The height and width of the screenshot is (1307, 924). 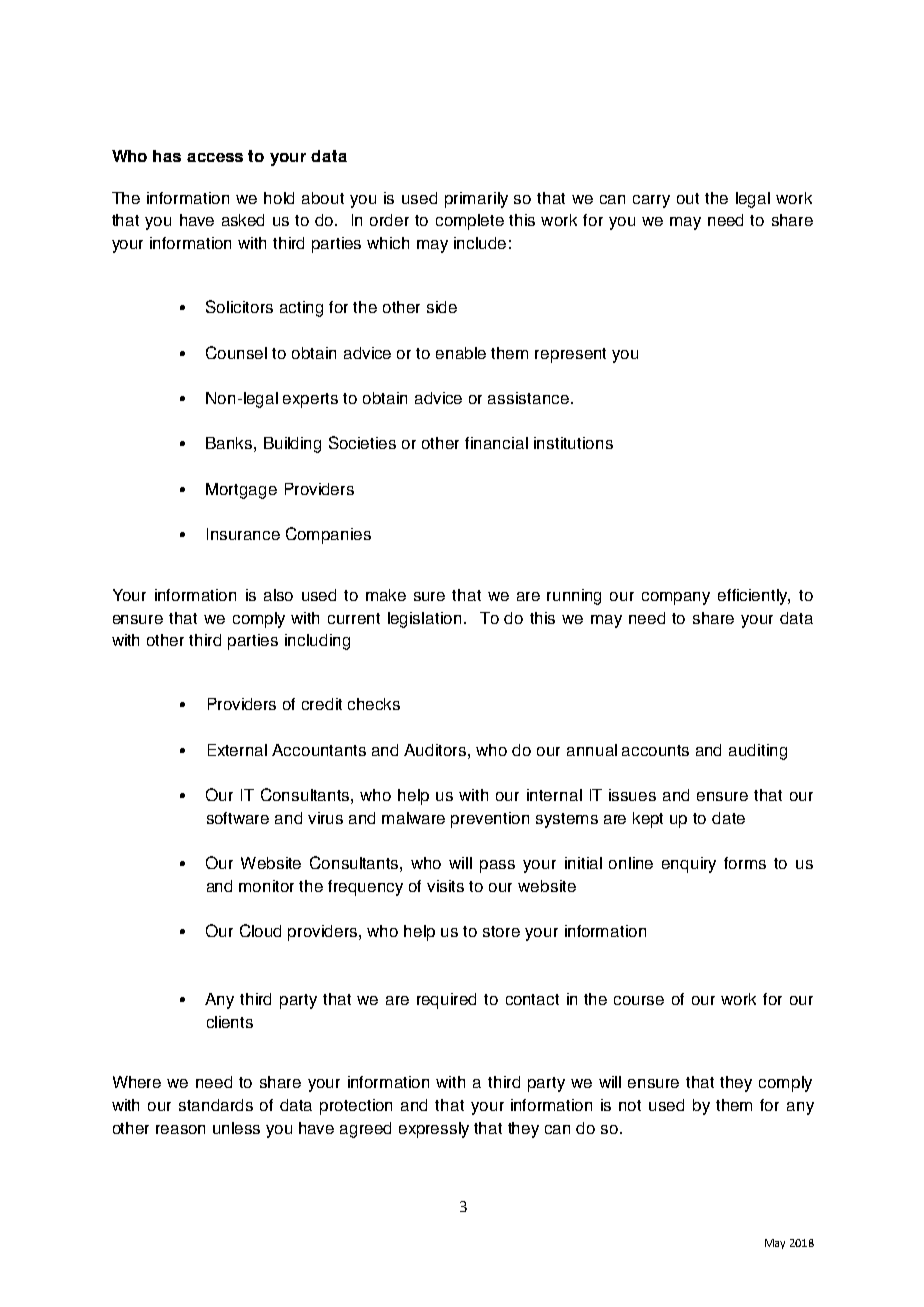 What do you see at coordinates (676, 598) in the screenshot?
I see `company` at bounding box center [676, 598].
